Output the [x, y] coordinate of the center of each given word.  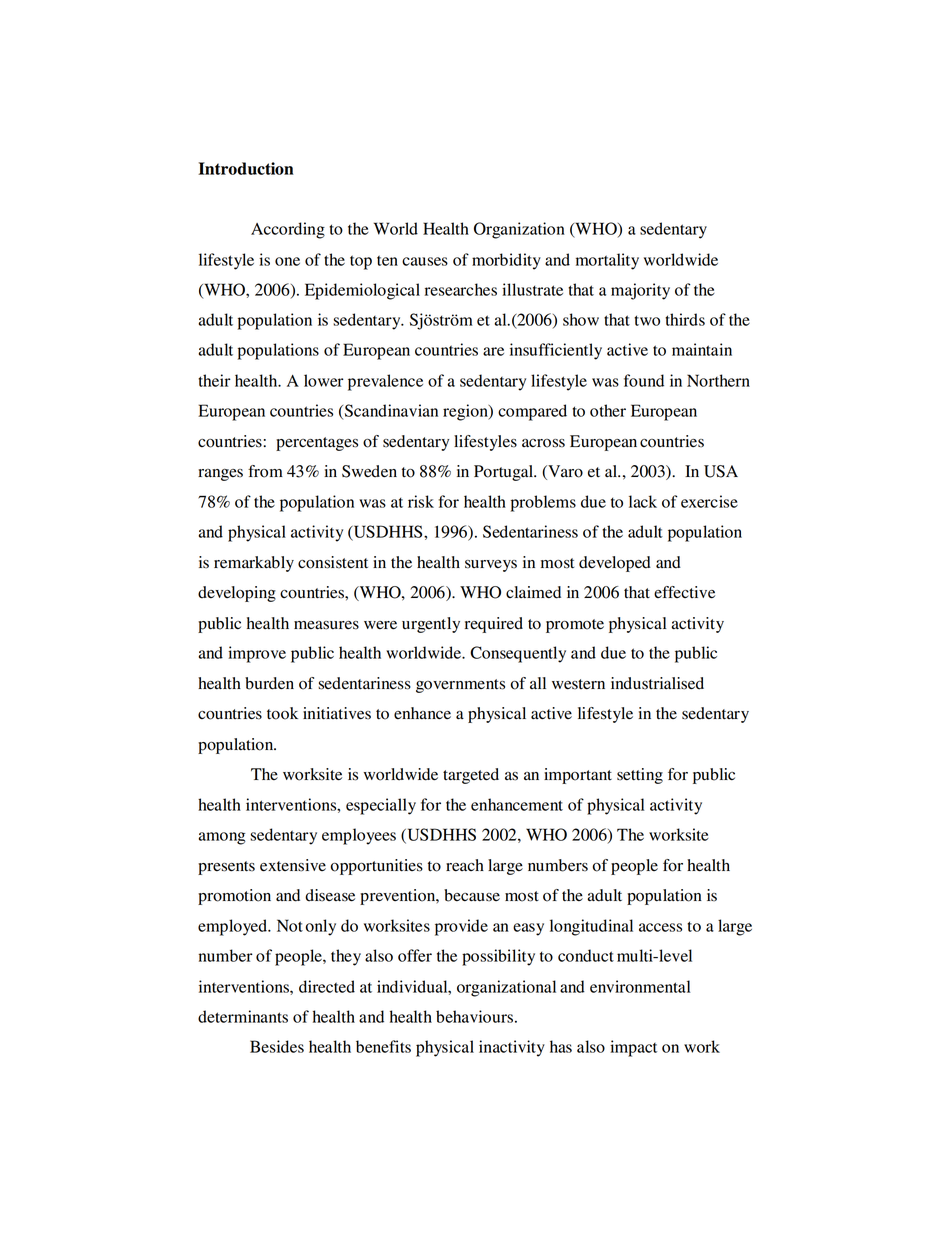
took [282, 713]
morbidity [506, 261]
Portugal [505, 473]
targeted [471, 776]
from [265, 471]
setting [640, 776]
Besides [277, 1046]
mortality [607, 261]
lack [643, 501]
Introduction [246, 168]
